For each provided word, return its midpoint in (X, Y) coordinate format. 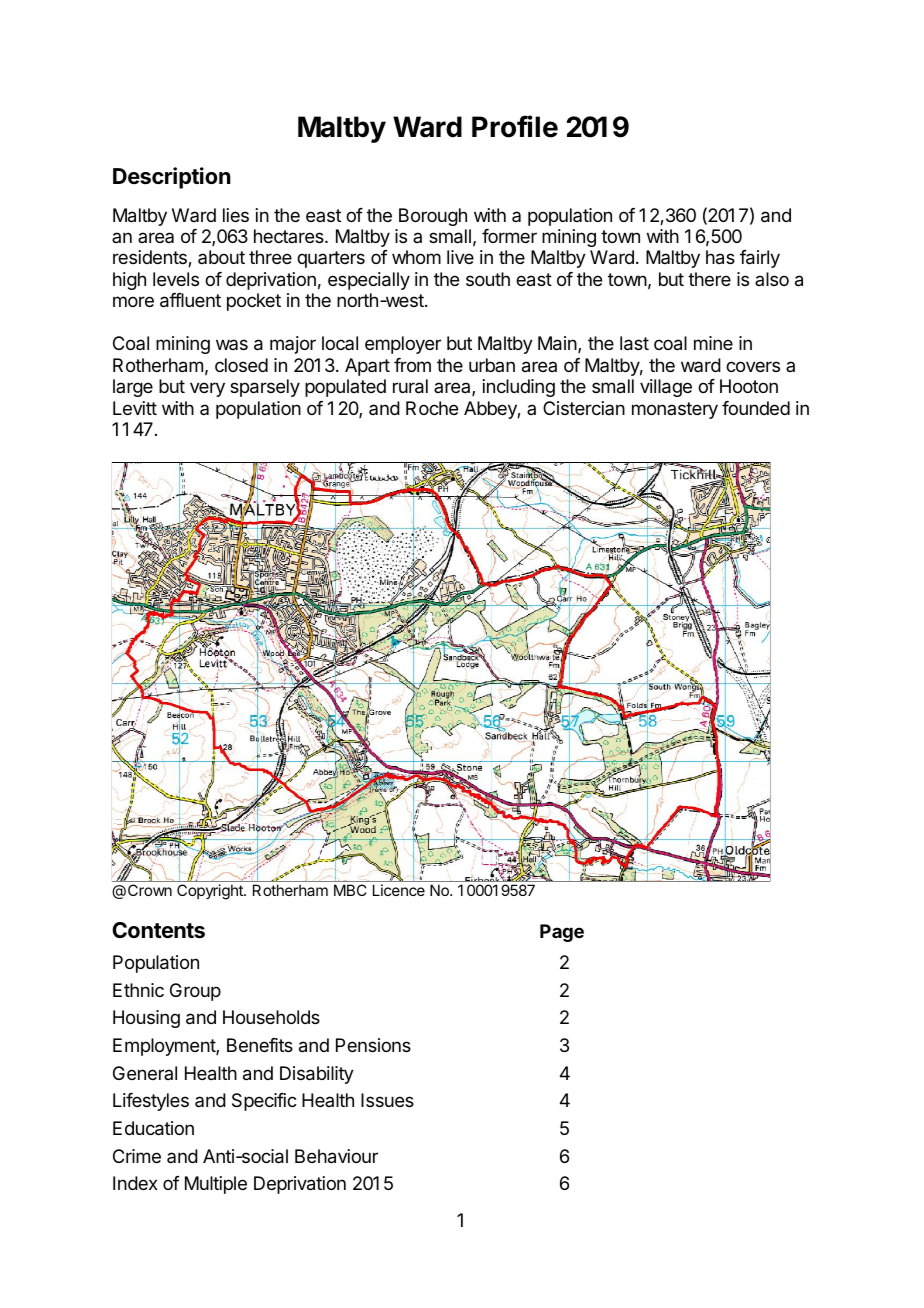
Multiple (216, 1185)
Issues (387, 1100)
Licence (399, 890)
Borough (433, 217)
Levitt (135, 408)
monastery (675, 410)
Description (172, 178)
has (720, 257)
